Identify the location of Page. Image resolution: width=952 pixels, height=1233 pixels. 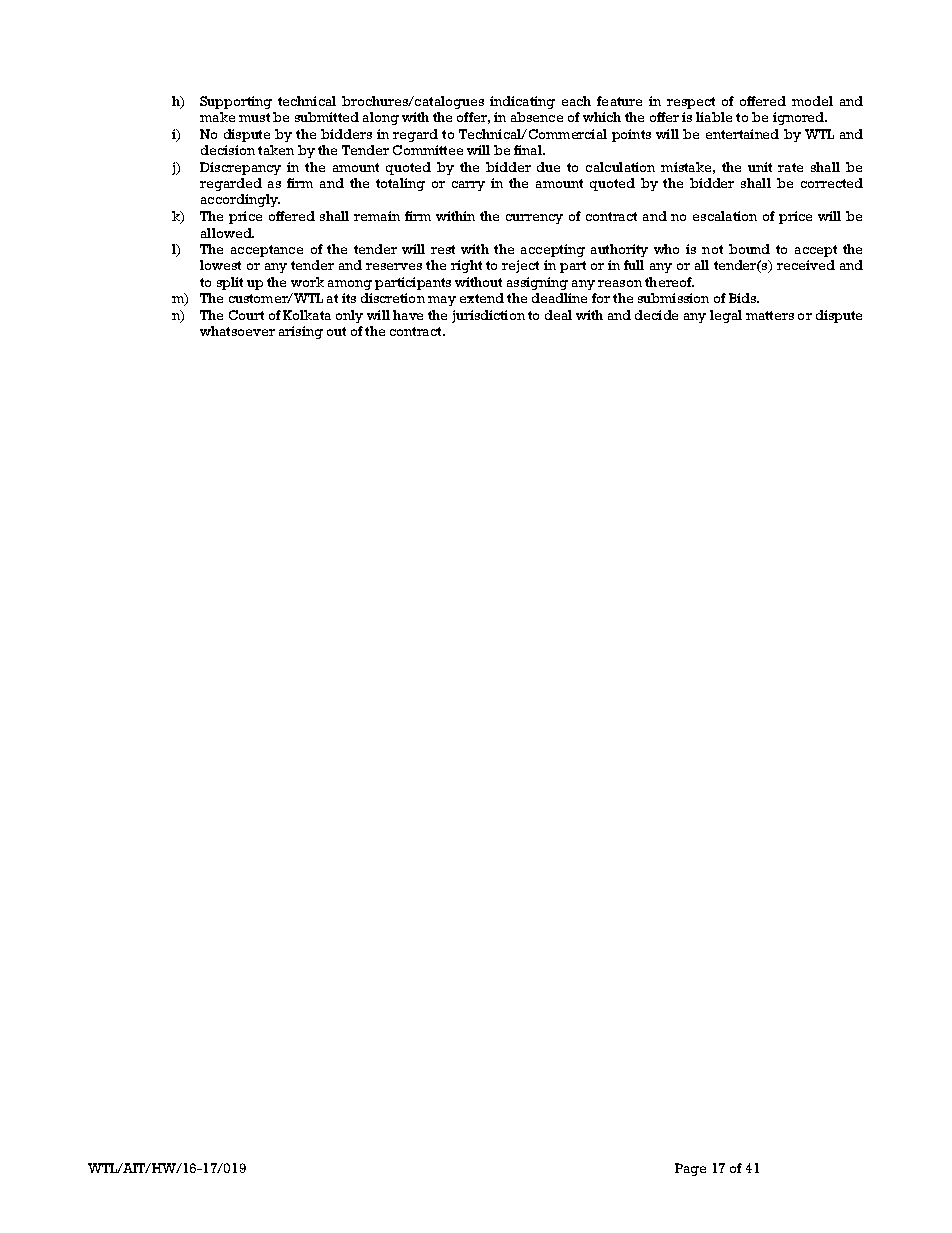
(690, 1169).
